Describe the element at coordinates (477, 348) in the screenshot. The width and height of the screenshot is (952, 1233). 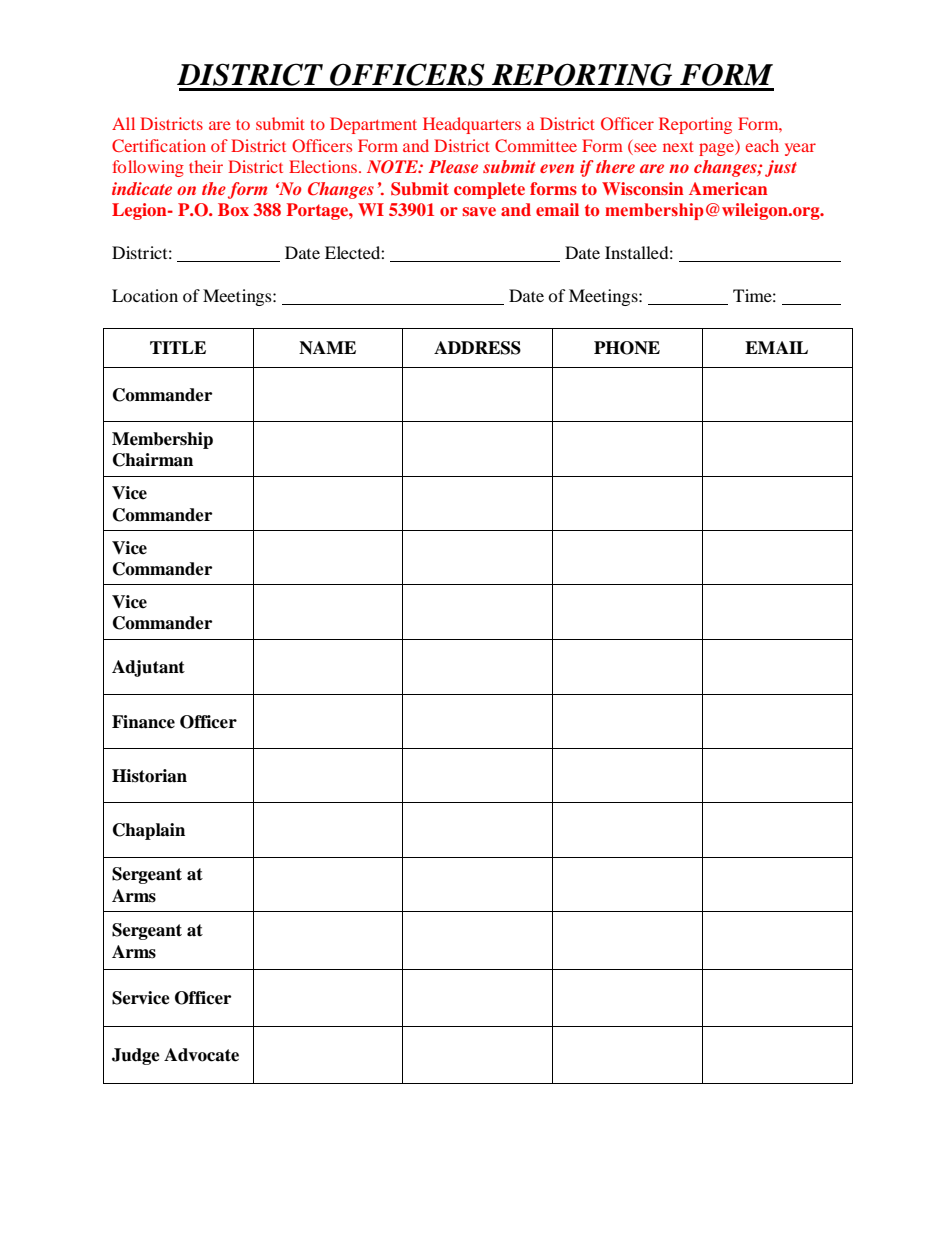
I see `ADDRESS` at that location.
